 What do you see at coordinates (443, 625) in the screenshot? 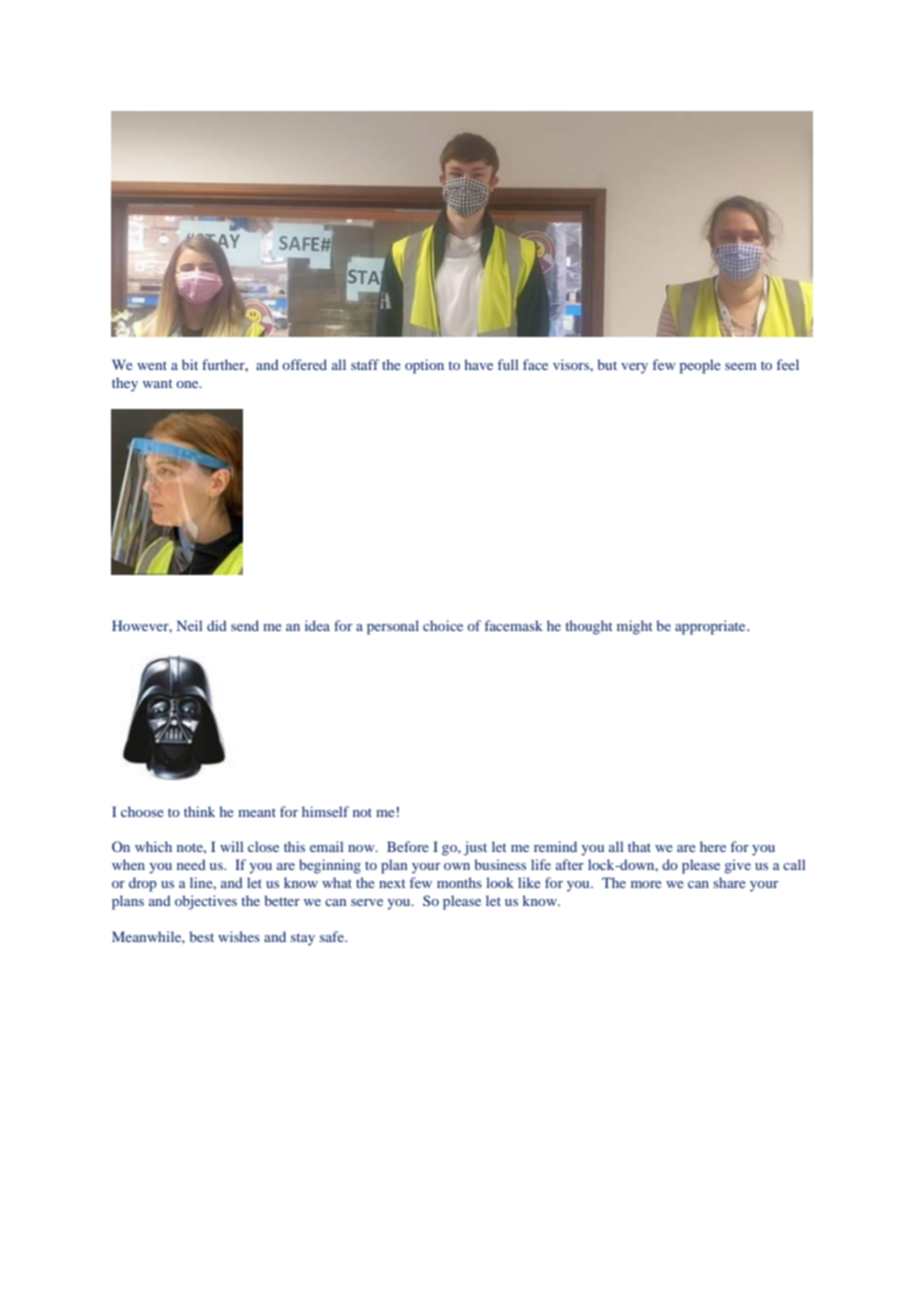
I see `choice` at bounding box center [443, 625].
